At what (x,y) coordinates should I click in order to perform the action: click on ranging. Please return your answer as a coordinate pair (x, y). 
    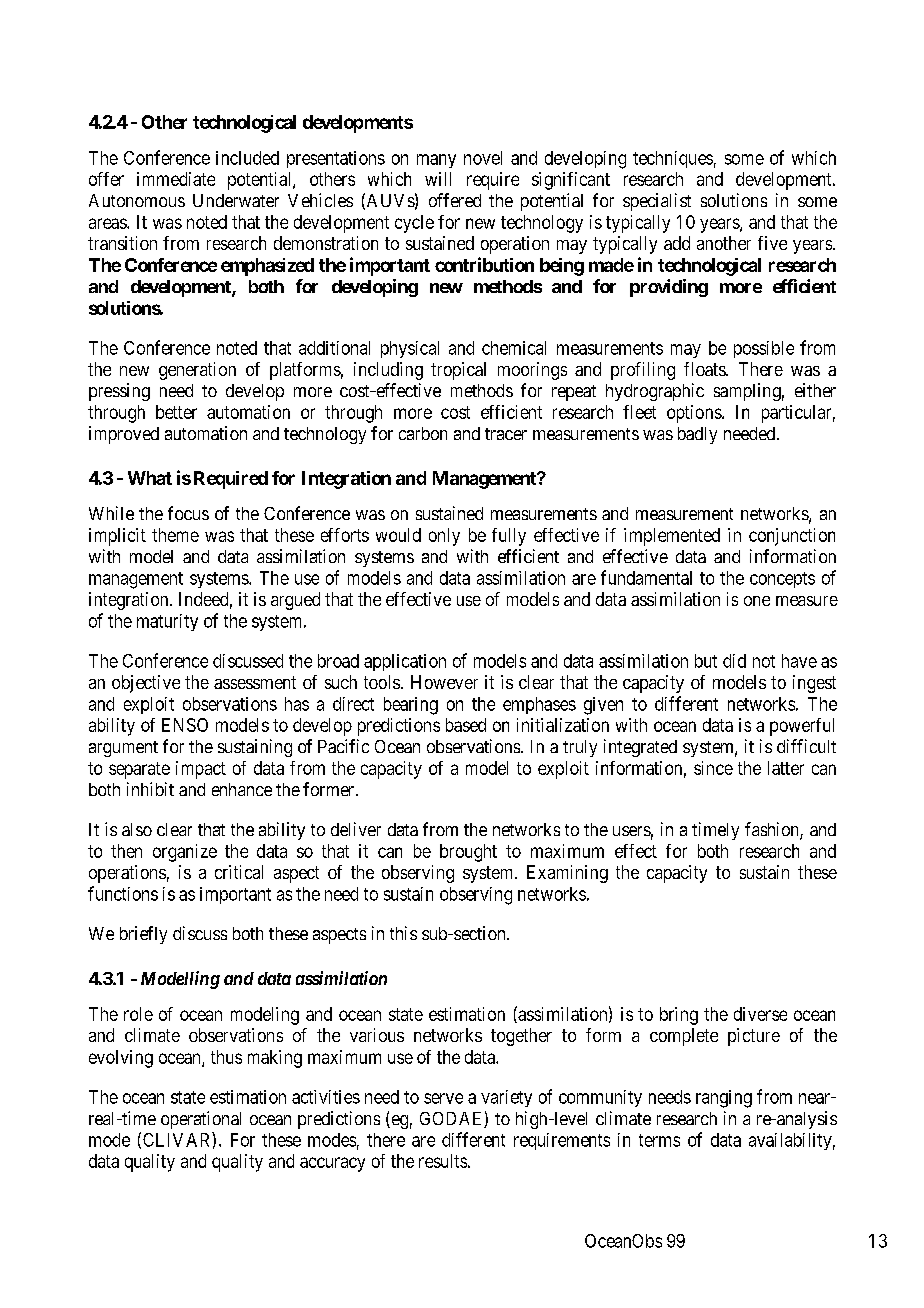
    Looking at the image, I should click on (724, 1099).
